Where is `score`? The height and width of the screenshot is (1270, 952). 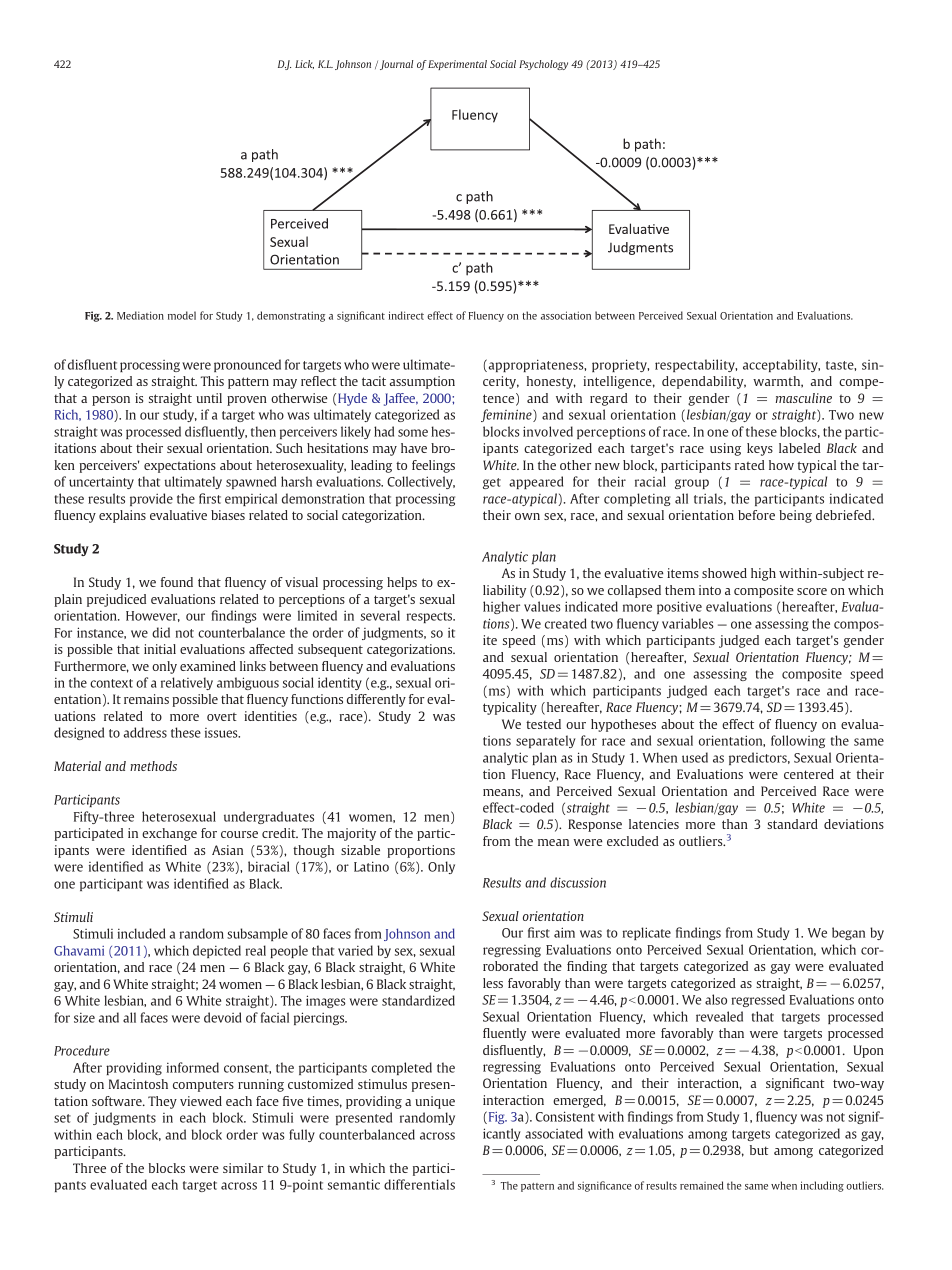
score is located at coordinates (812, 591).
